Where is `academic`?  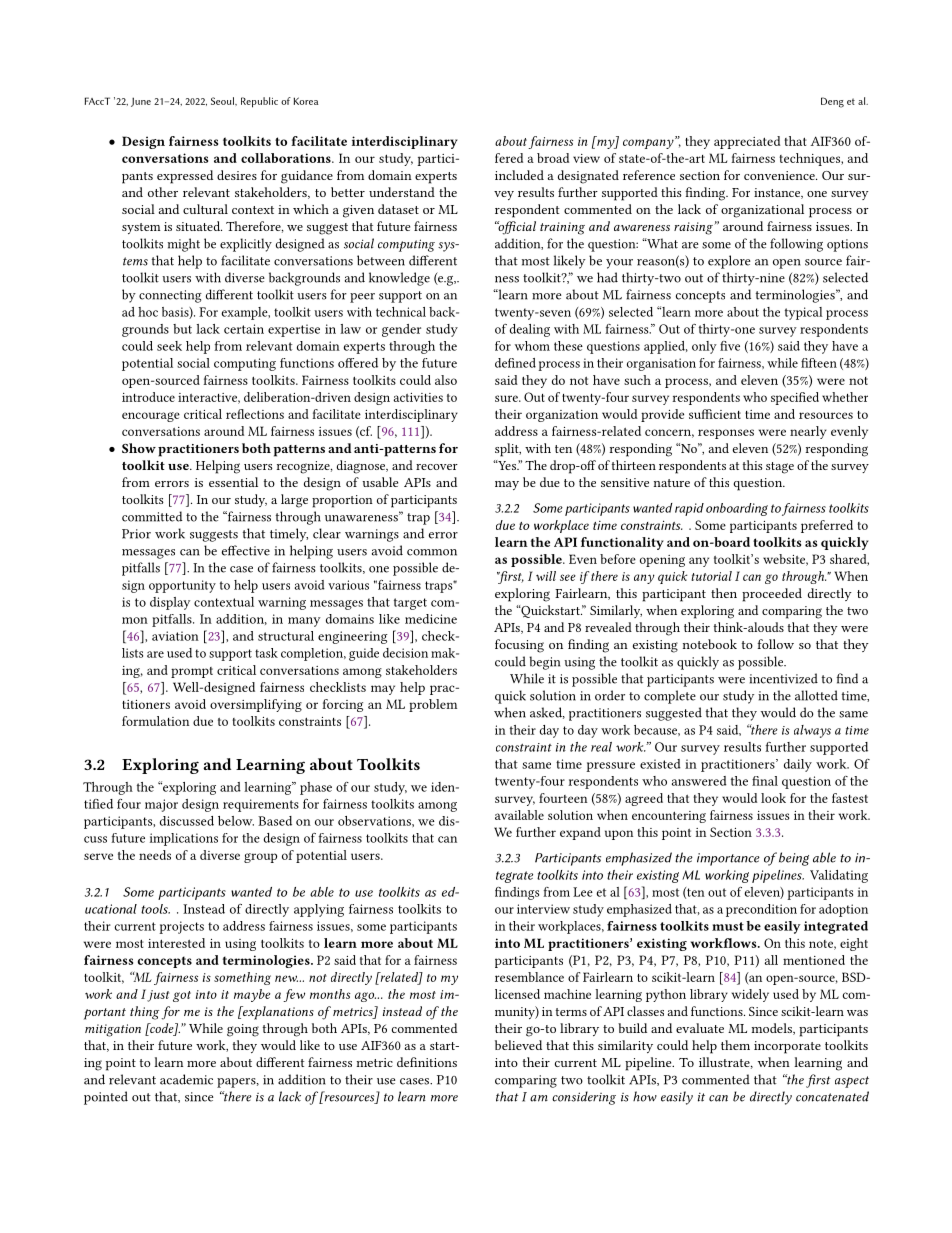
academic is located at coordinates (186, 1079).
